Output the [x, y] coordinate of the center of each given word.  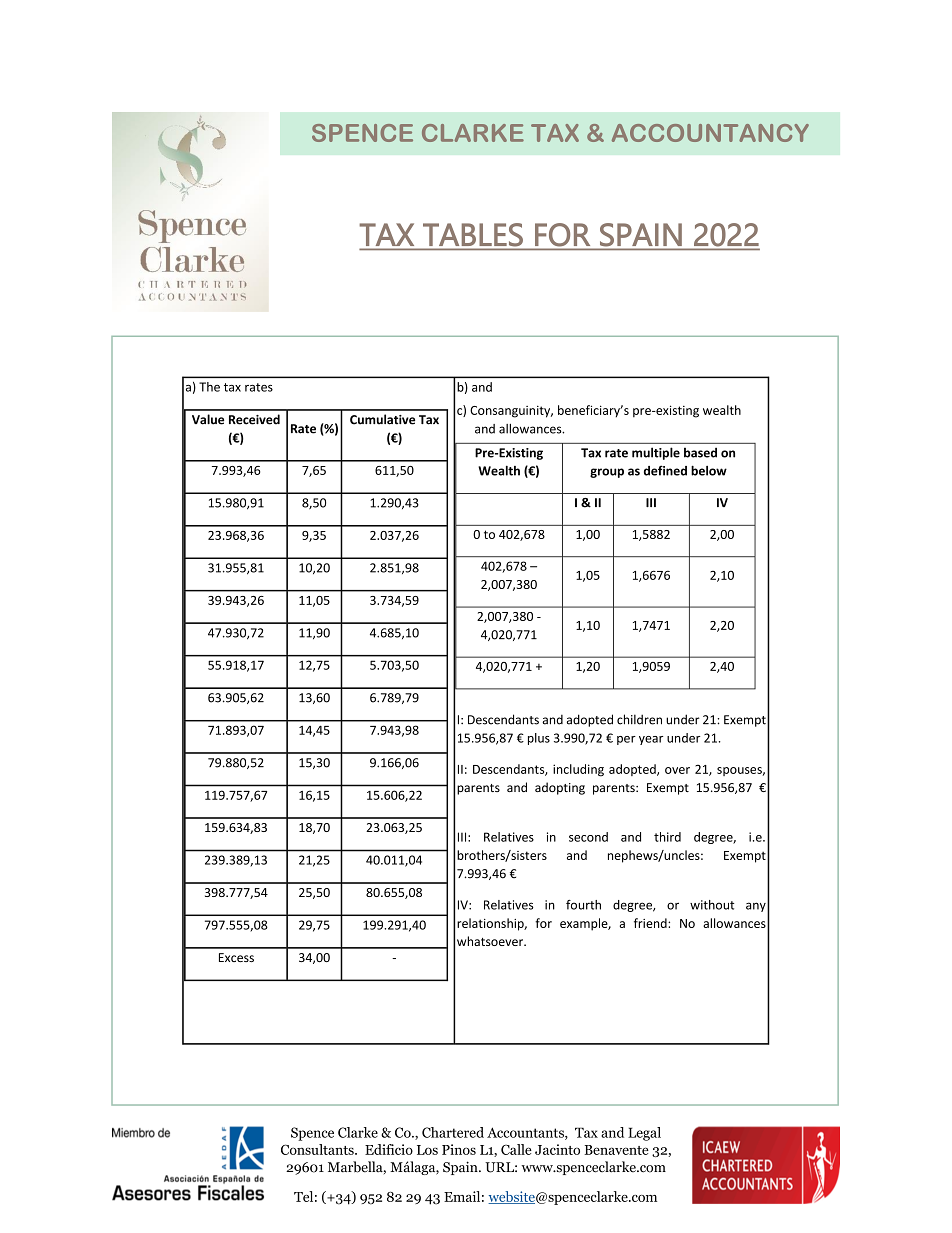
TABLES [473, 234]
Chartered [453, 1132]
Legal [644, 1134]
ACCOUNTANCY [710, 133]
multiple [656, 453]
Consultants [318, 1149]
